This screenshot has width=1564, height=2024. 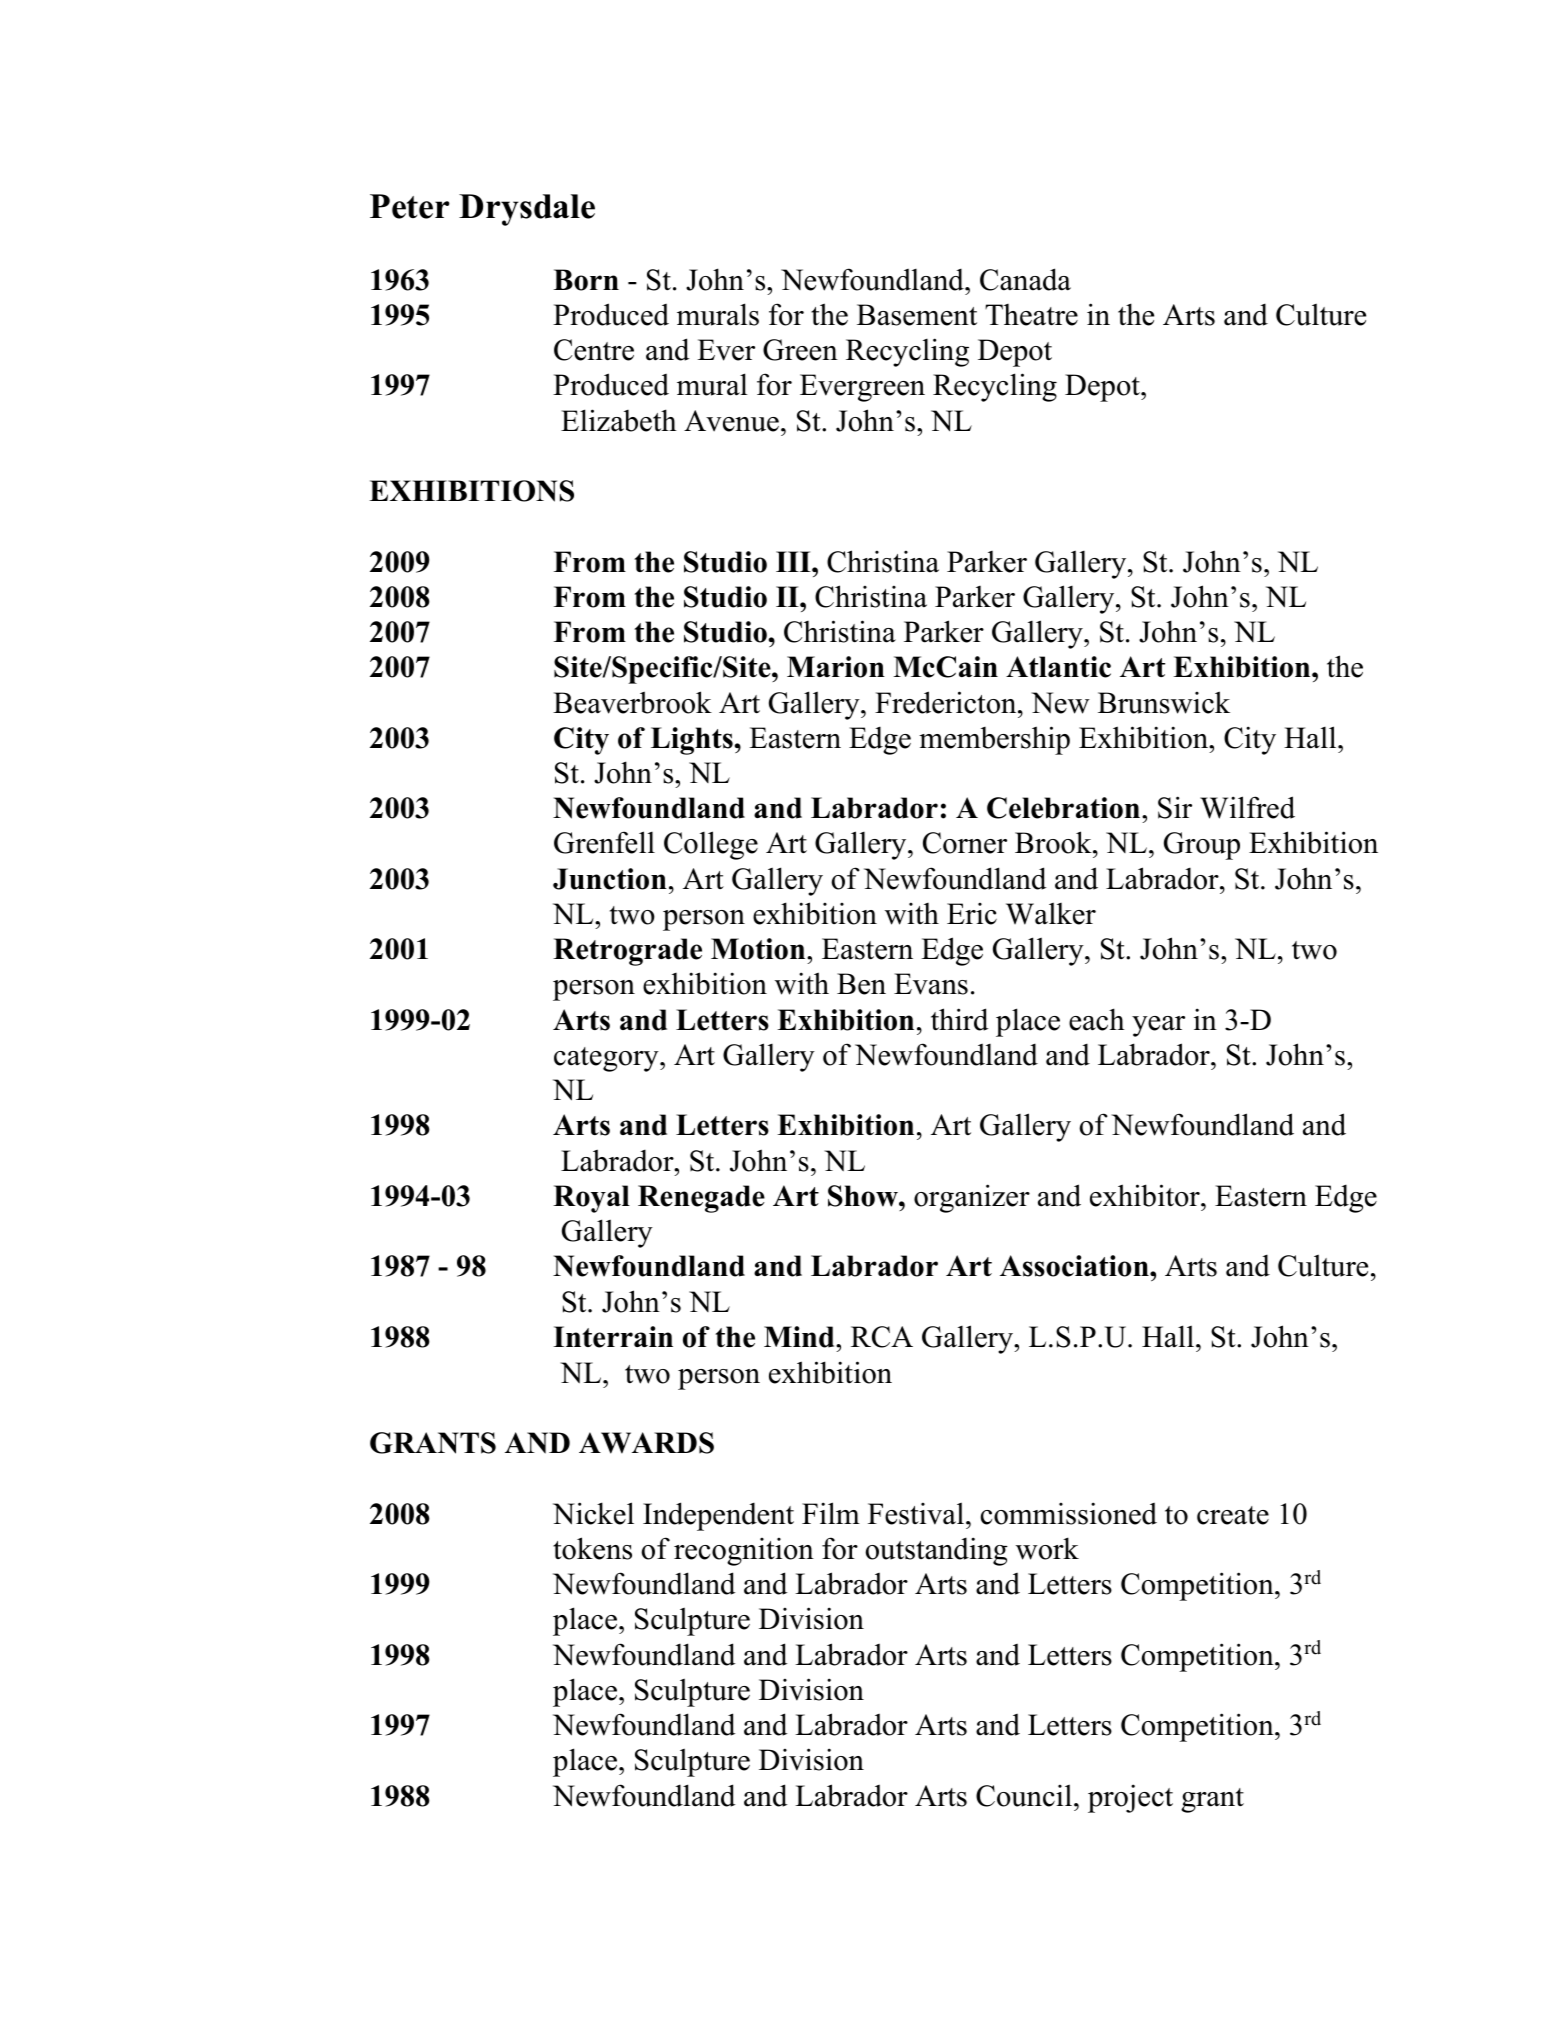 I want to click on Lights, so click(x=692, y=741).
